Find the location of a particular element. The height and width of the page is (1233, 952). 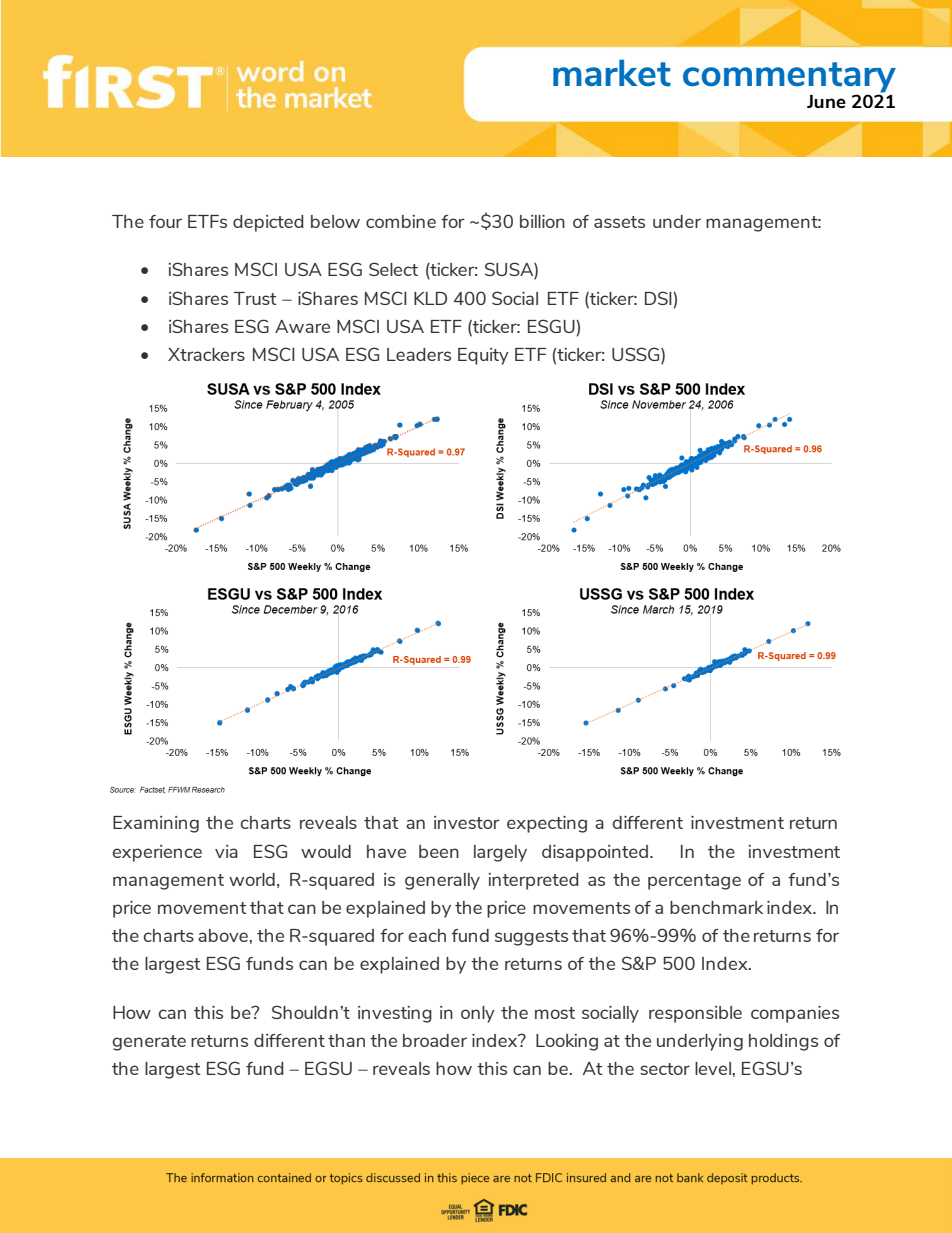

only is located at coordinates (478, 1014).
